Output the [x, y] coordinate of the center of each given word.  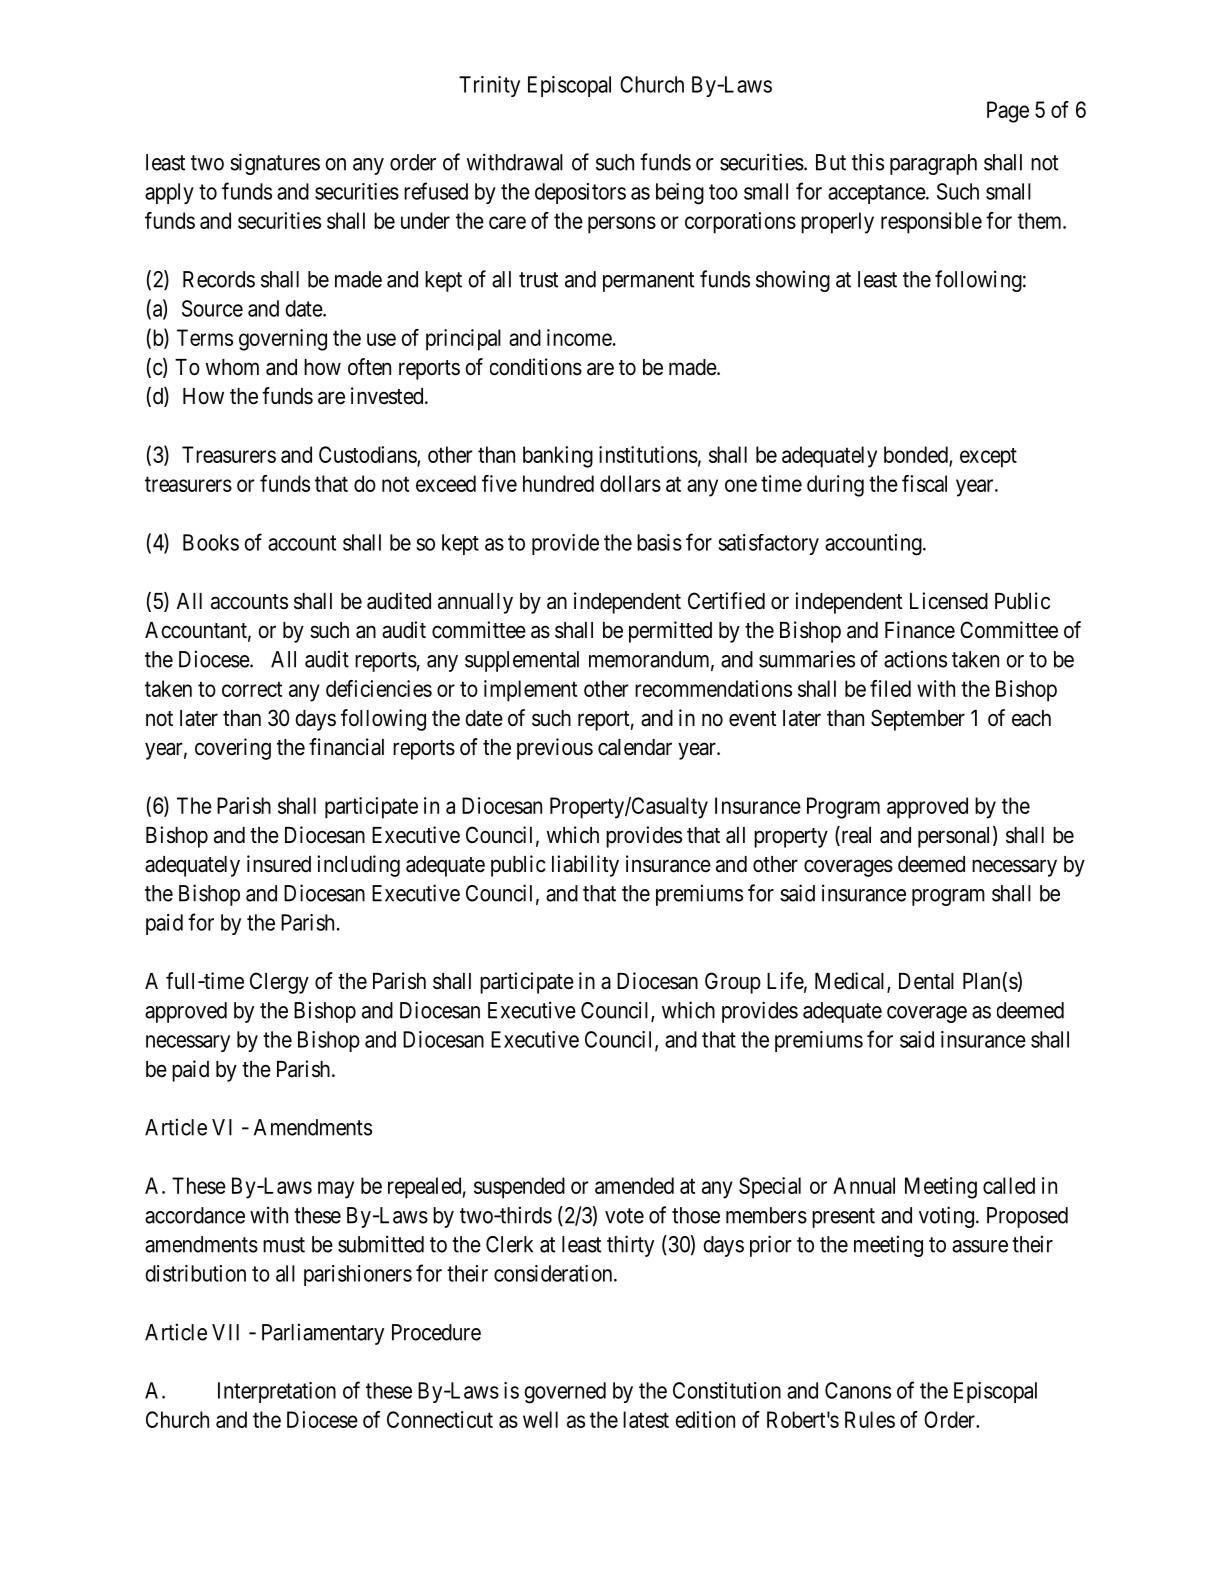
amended [634, 1185]
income [579, 337]
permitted [670, 632]
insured [279, 864]
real [855, 836]
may [336, 1190]
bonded [917, 455]
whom [232, 367]
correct [252, 689]
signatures [275, 164]
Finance [920, 630]
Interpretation [277, 1392]
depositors [580, 193]
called [1009, 1185]
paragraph [933, 164]
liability [585, 866]
